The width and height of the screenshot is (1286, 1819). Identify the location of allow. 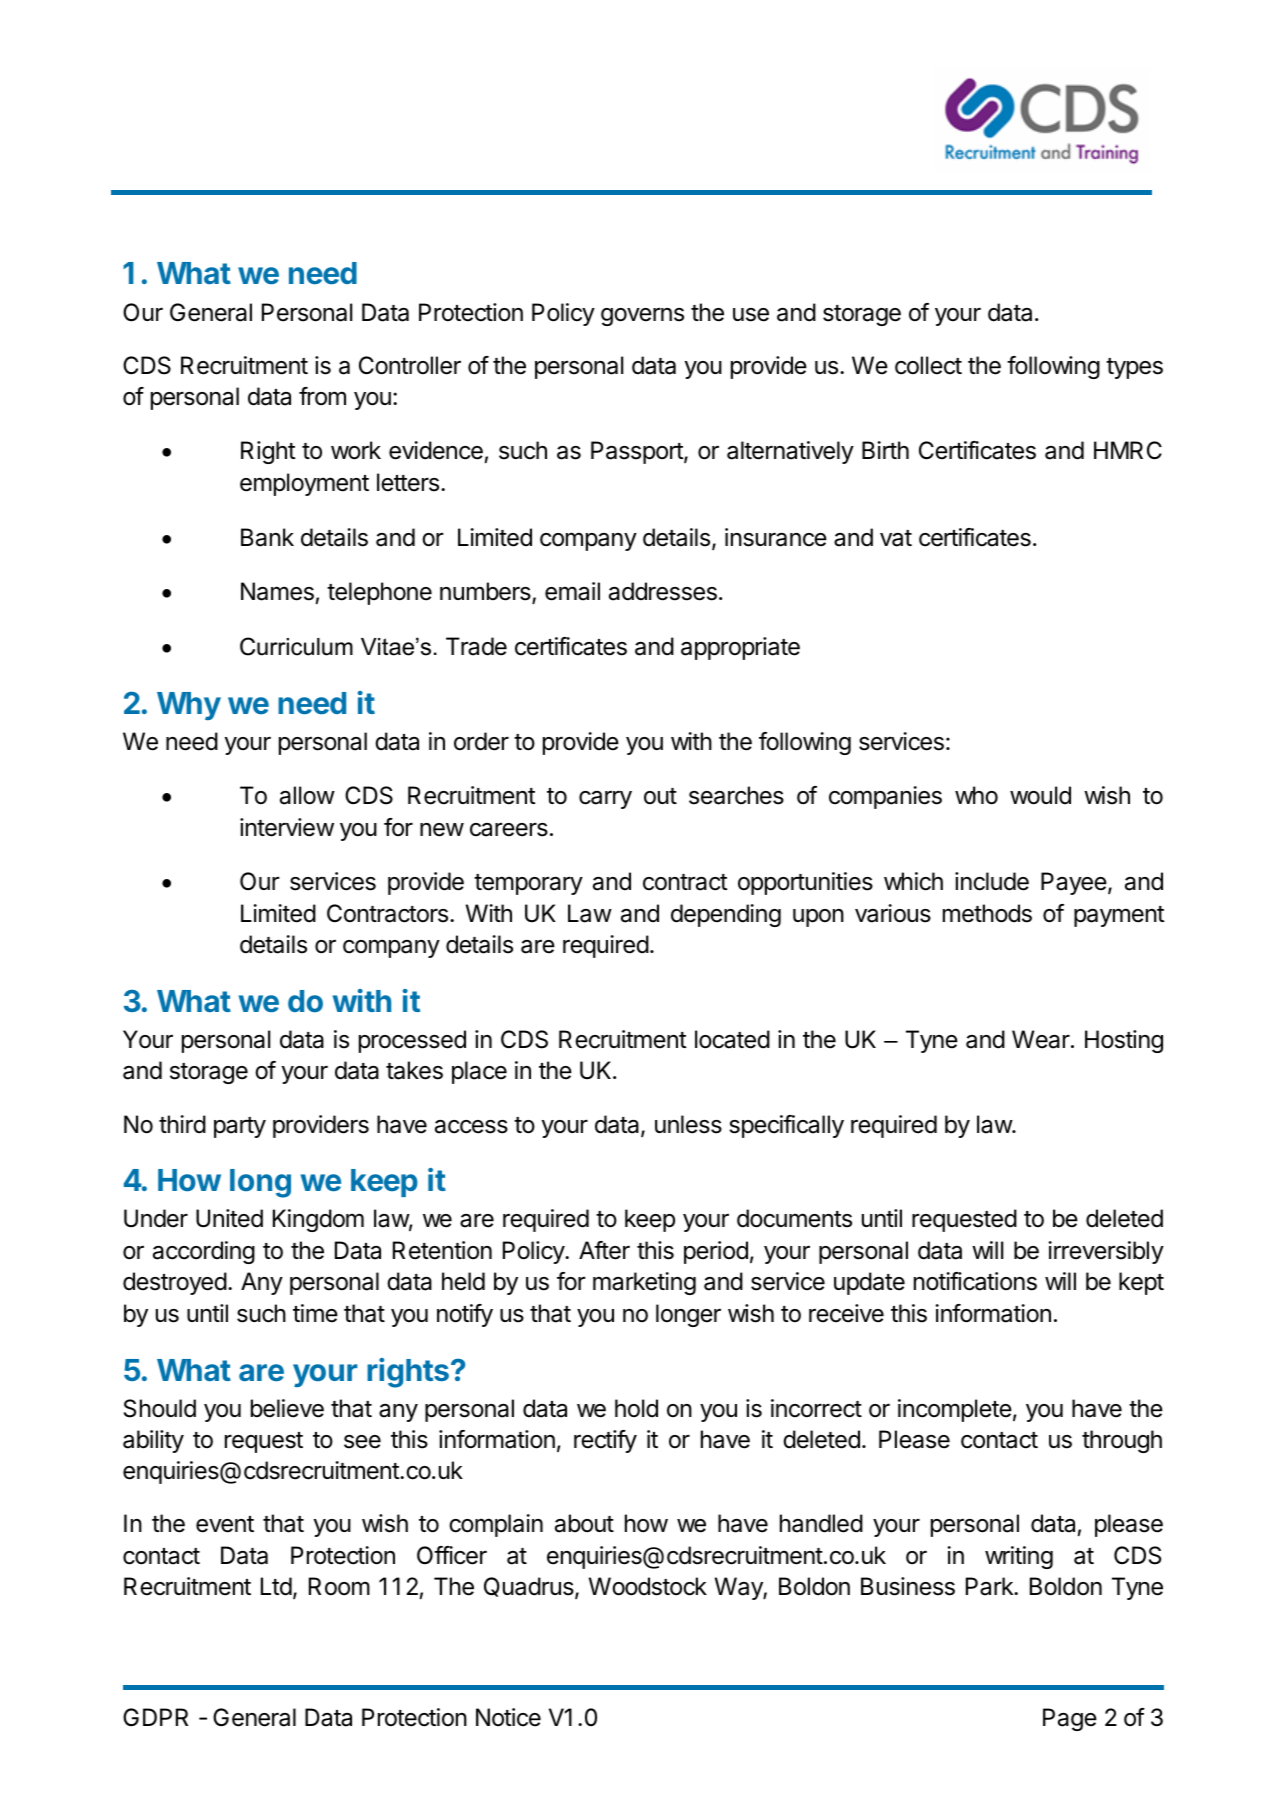
(307, 795).
